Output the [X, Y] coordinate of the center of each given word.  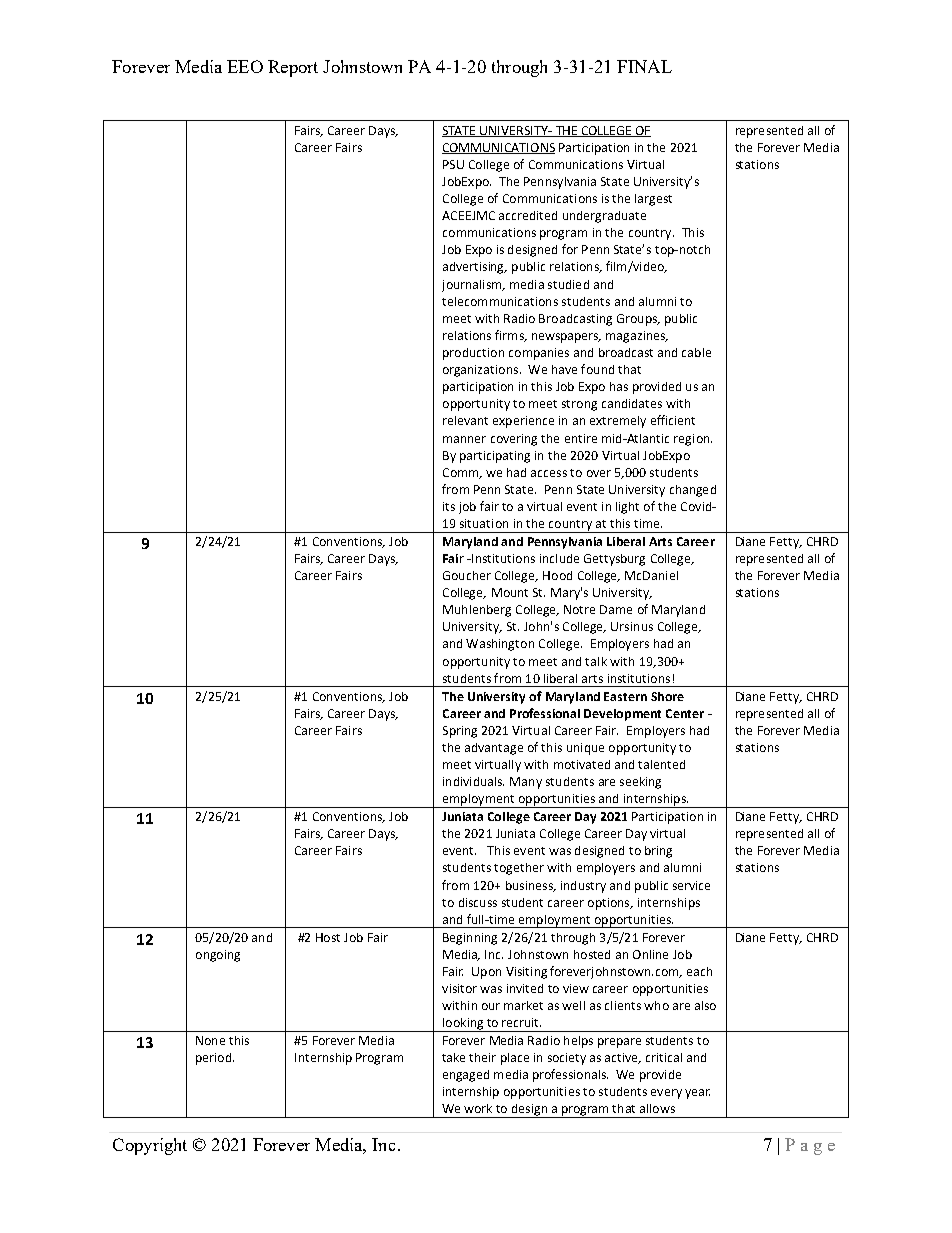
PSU [453, 164]
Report [293, 68]
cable [696, 352]
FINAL [644, 66]
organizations [482, 371]
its [449, 506]
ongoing [218, 956]
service [691, 885]
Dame [616, 609]
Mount [510, 592]
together [519, 869]
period [215, 1059]
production [473, 354]
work [478, 1108]
